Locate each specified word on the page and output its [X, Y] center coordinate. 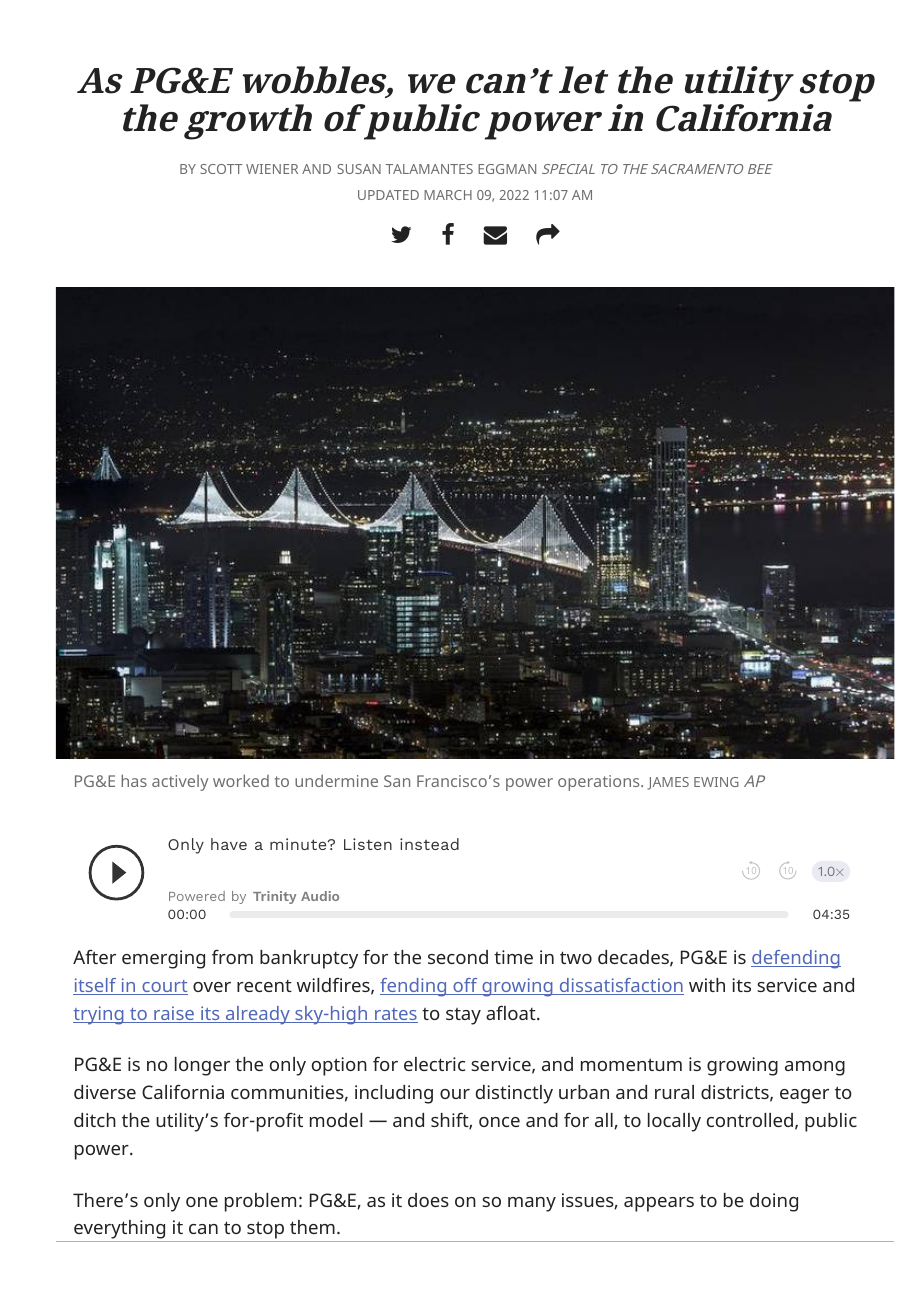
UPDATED [388, 195]
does [428, 1200]
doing [774, 1202]
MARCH [448, 195]
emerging [163, 959]
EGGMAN [507, 169]
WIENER [272, 169]
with [707, 985]
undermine [336, 780]
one [202, 1202]
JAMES [668, 783]
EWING [716, 782]
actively [180, 783]
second [458, 957]
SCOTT [221, 169]
